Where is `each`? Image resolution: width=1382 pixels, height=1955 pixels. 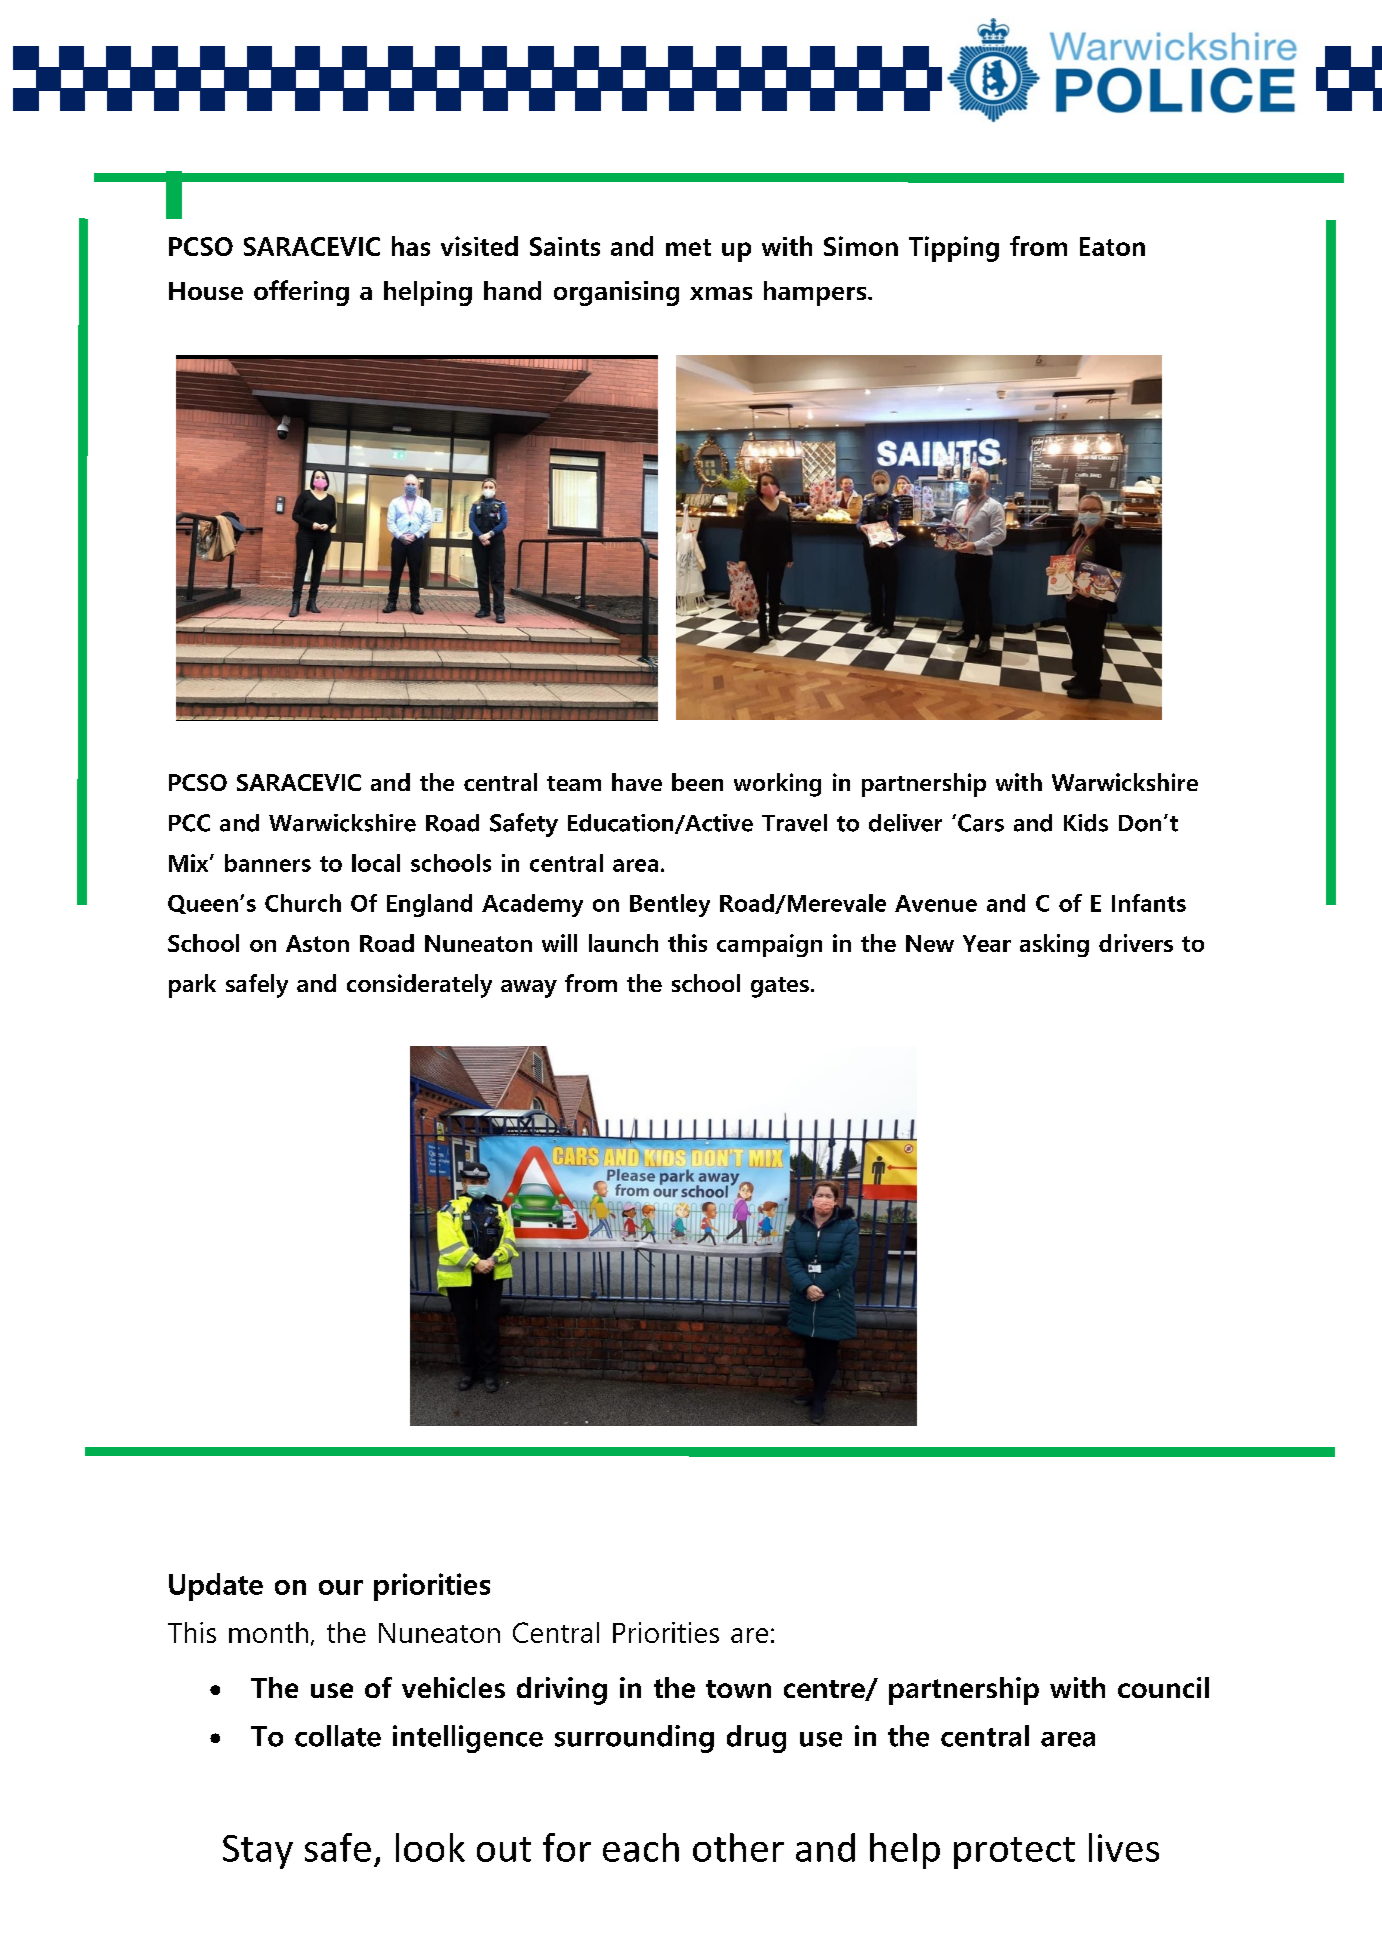 each is located at coordinates (641, 1847).
